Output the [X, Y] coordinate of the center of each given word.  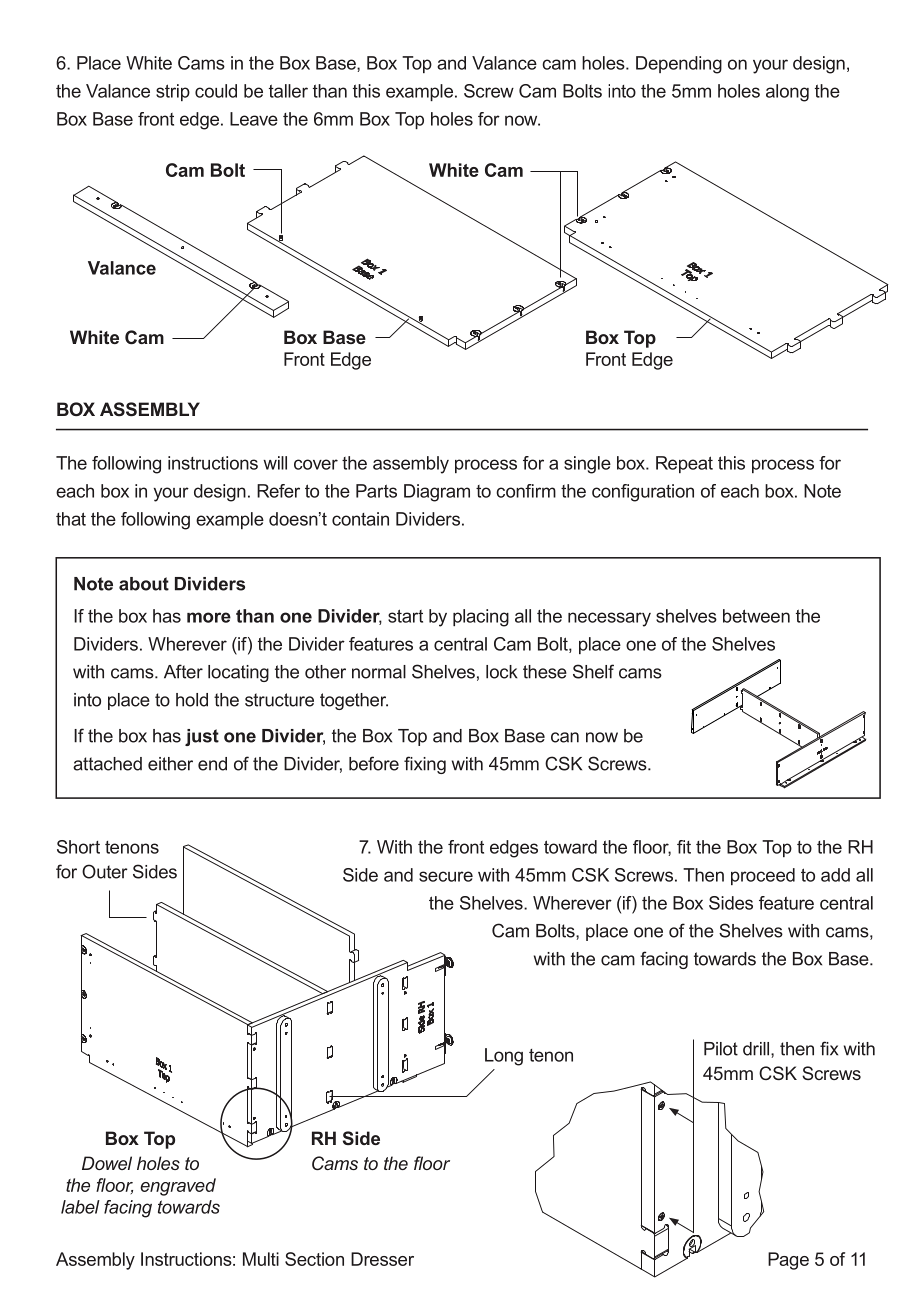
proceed [763, 876]
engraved [178, 1187]
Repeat [684, 464]
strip [173, 92]
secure [446, 876]
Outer [105, 871]
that [71, 519]
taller [288, 91]
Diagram [437, 493]
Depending [679, 65]
